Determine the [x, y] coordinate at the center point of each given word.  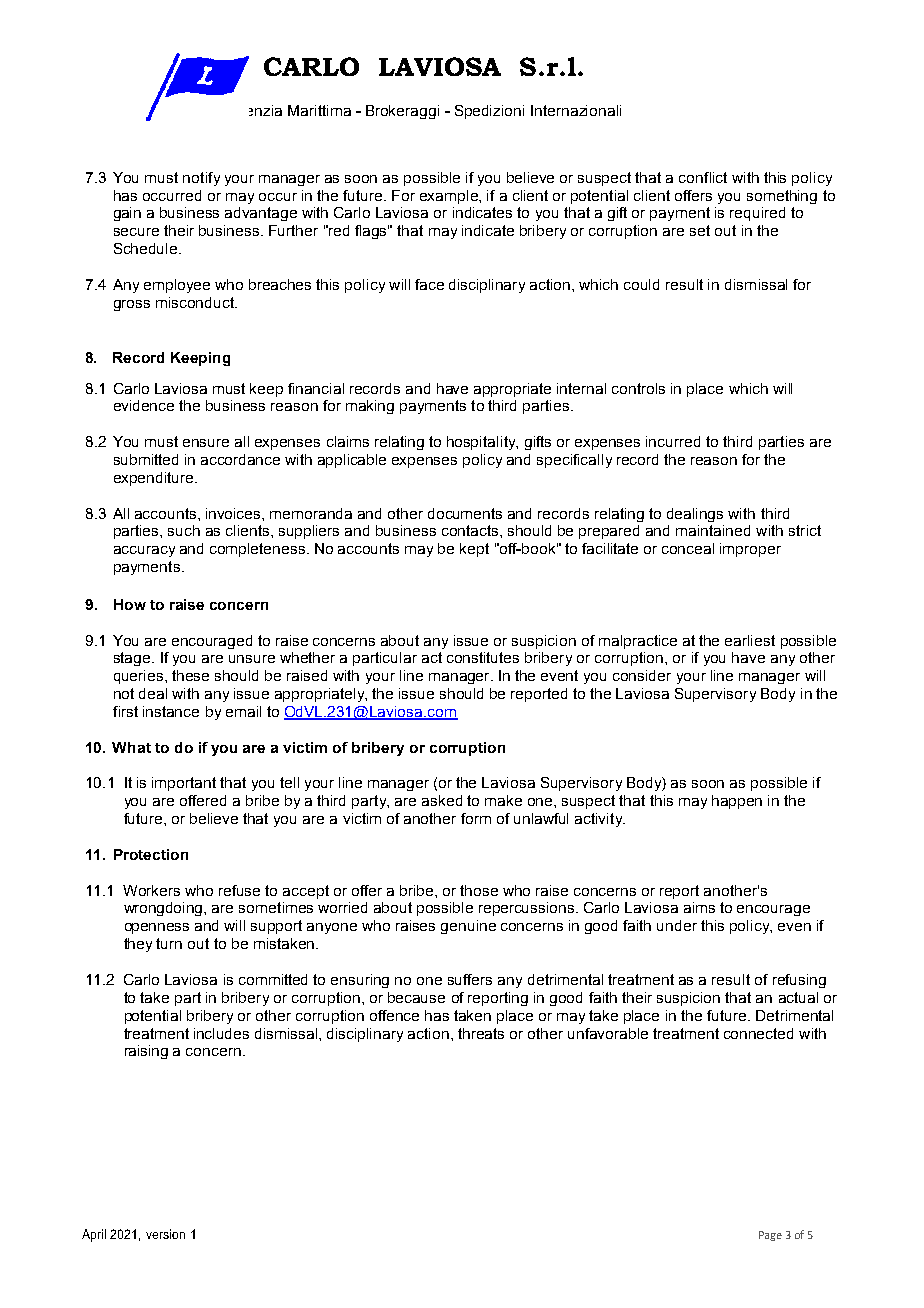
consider [642, 675]
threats [481, 1033]
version [165, 1234]
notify [201, 179]
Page [770, 1236]
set [700, 230]
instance [171, 711]
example [450, 197]
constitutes [483, 657]
